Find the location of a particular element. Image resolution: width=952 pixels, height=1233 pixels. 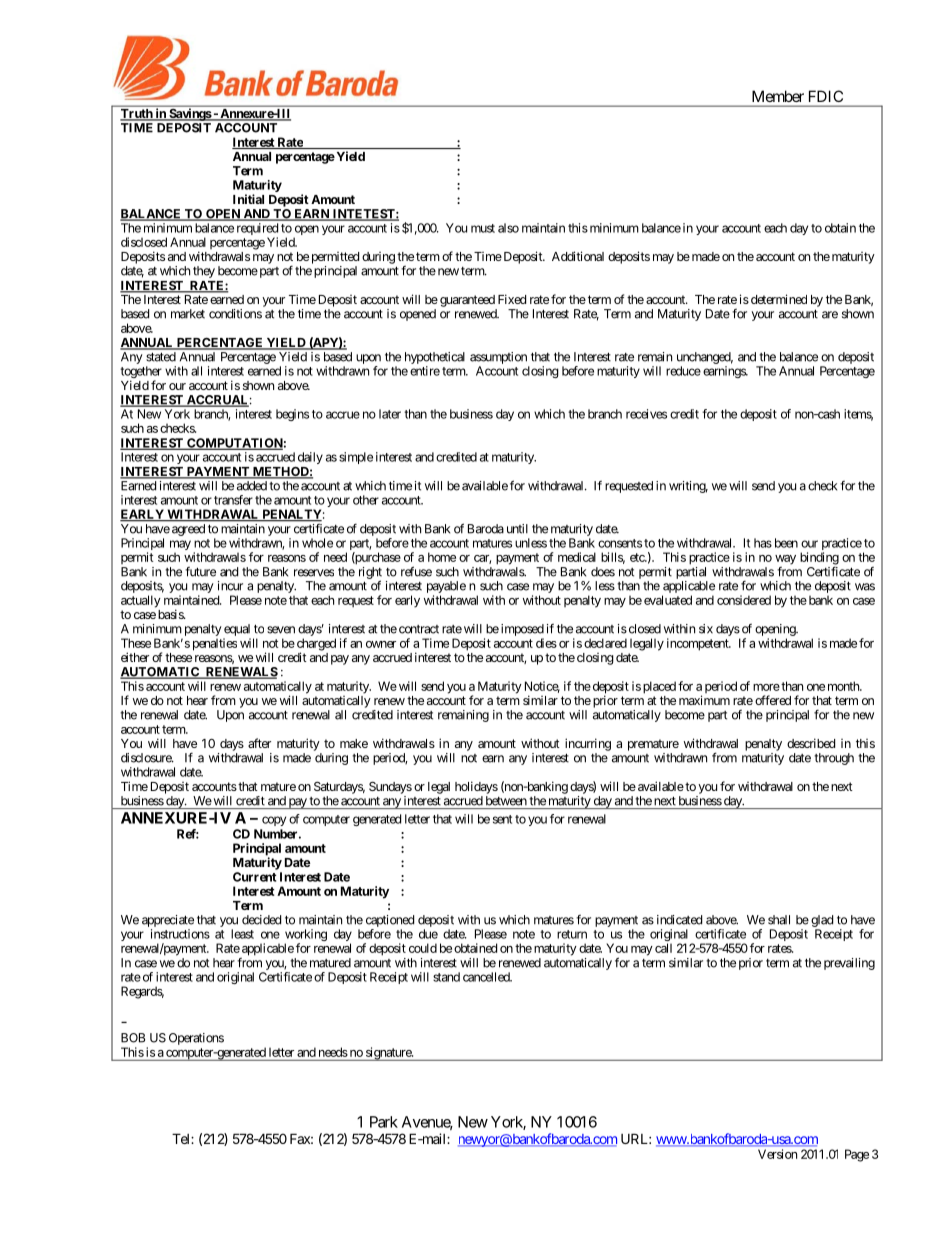

Truth is located at coordinates (137, 115).
